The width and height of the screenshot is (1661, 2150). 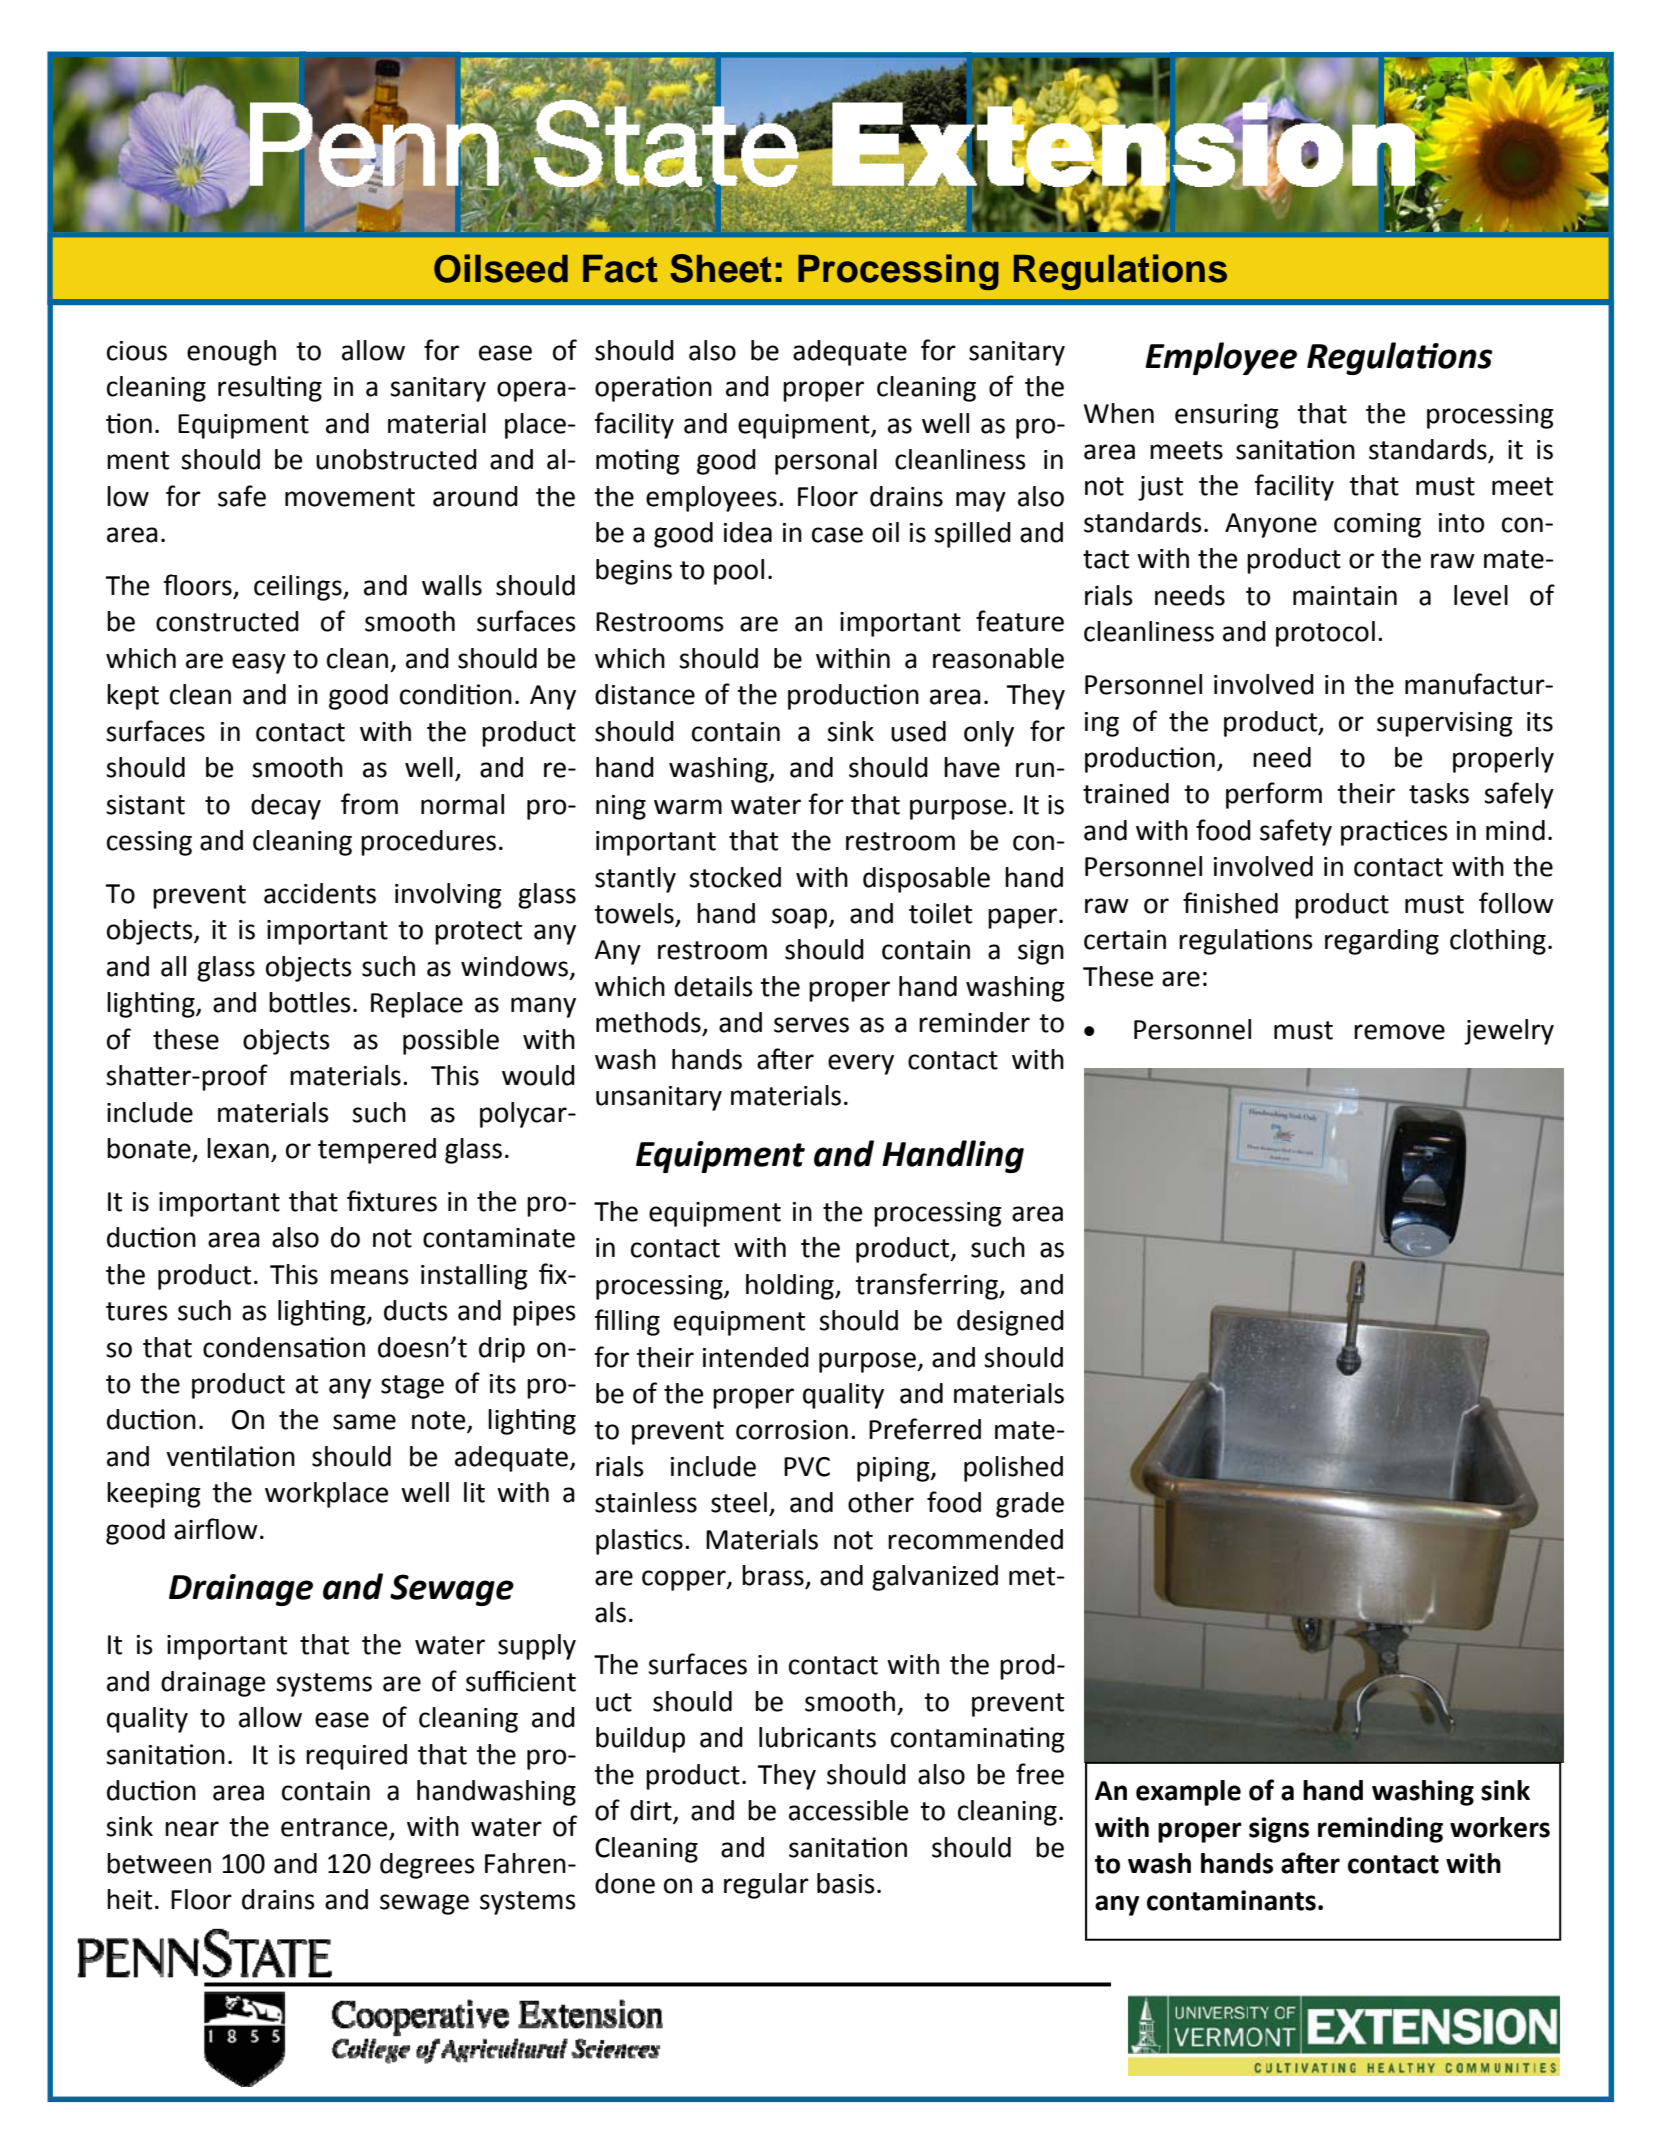 What do you see at coordinates (861, 1064) in the screenshot?
I see `every` at bounding box center [861, 1064].
